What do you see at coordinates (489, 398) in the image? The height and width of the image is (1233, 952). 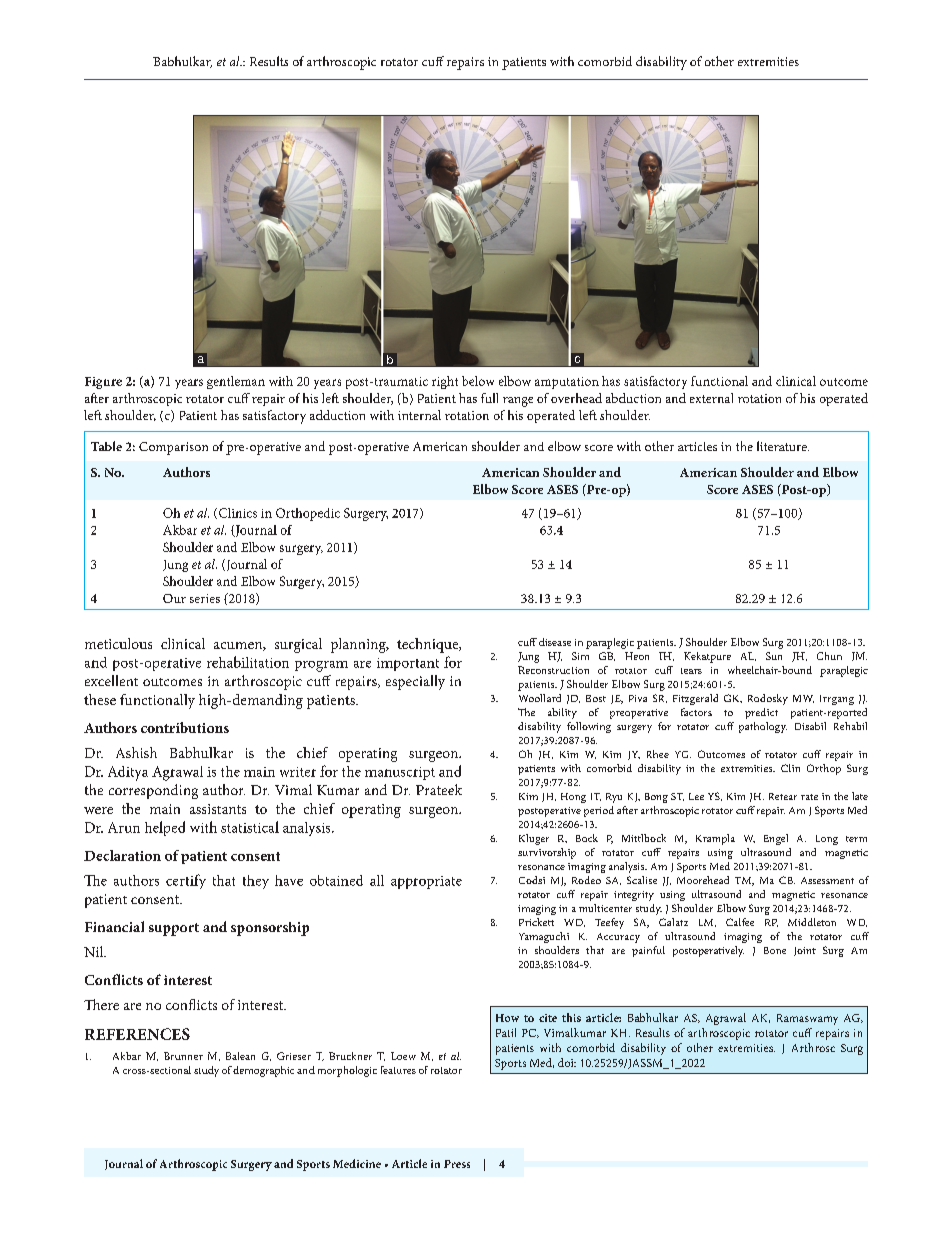 I see `full` at bounding box center [489, 398].
